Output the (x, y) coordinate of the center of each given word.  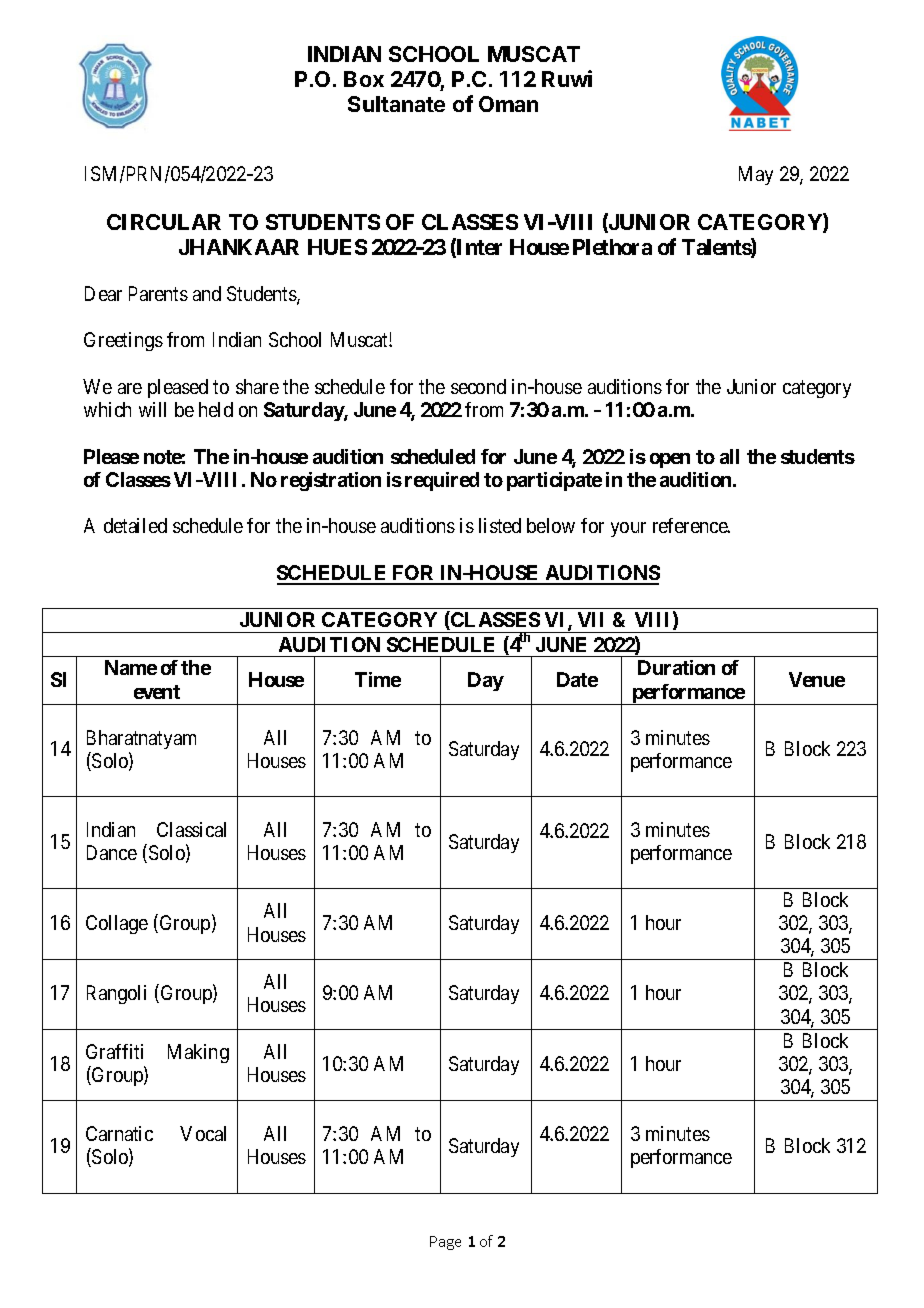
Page (445, 1243)
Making (198, 1053)
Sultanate (396, 104)
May (756, 175)
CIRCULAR (164, 222)
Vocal (203, 1133)
